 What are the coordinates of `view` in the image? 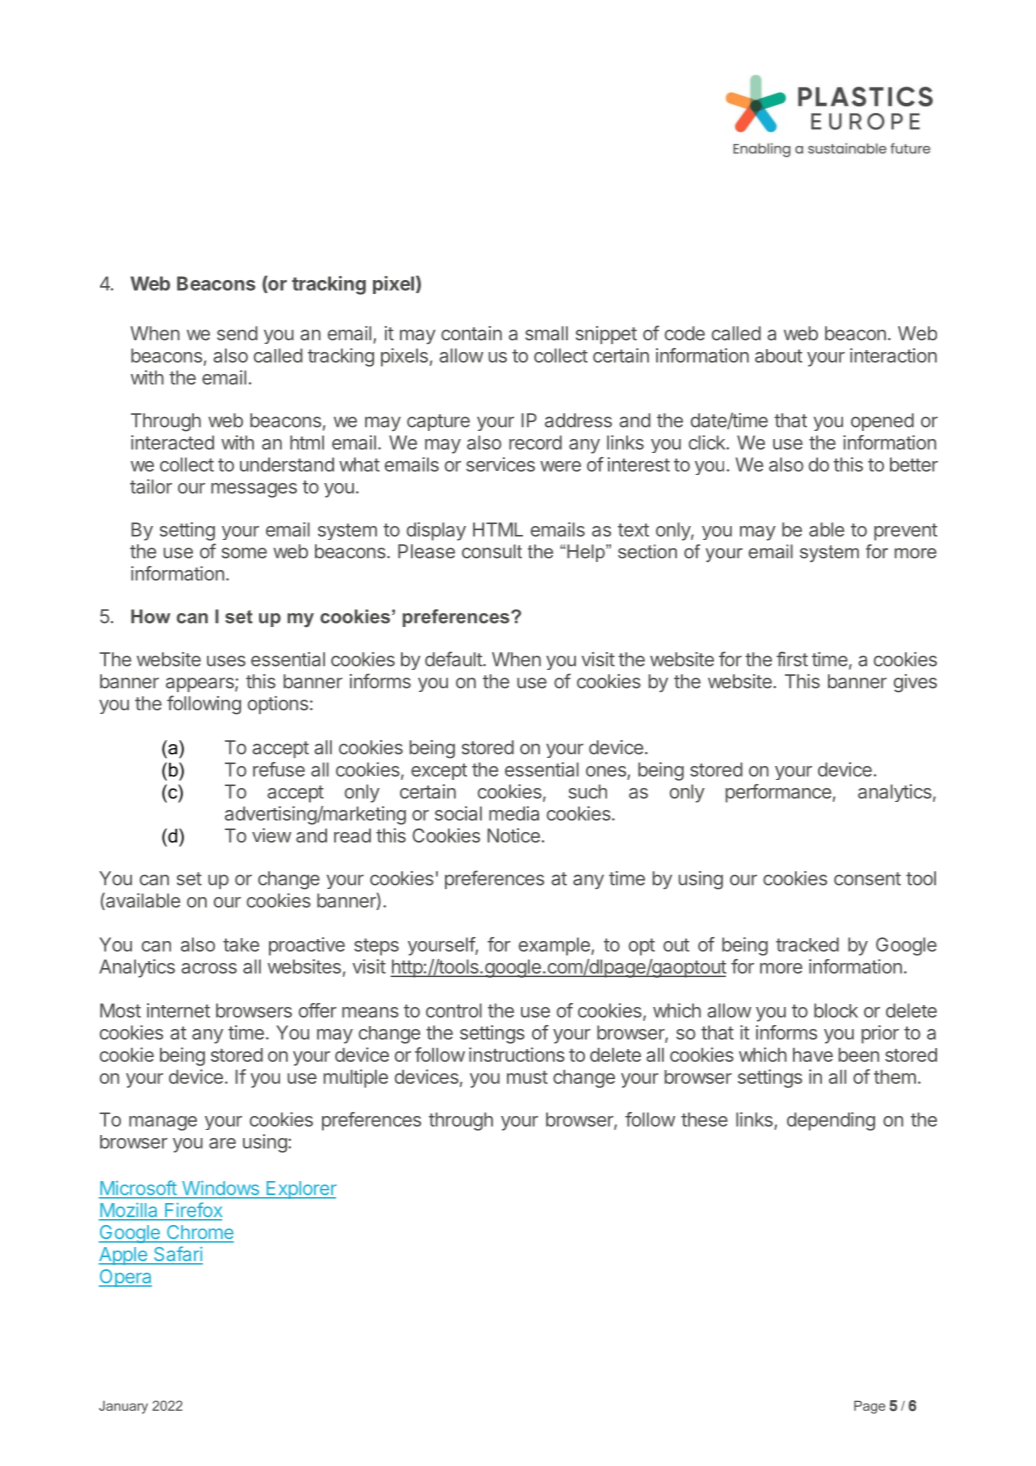 It's located at (271, 835).
